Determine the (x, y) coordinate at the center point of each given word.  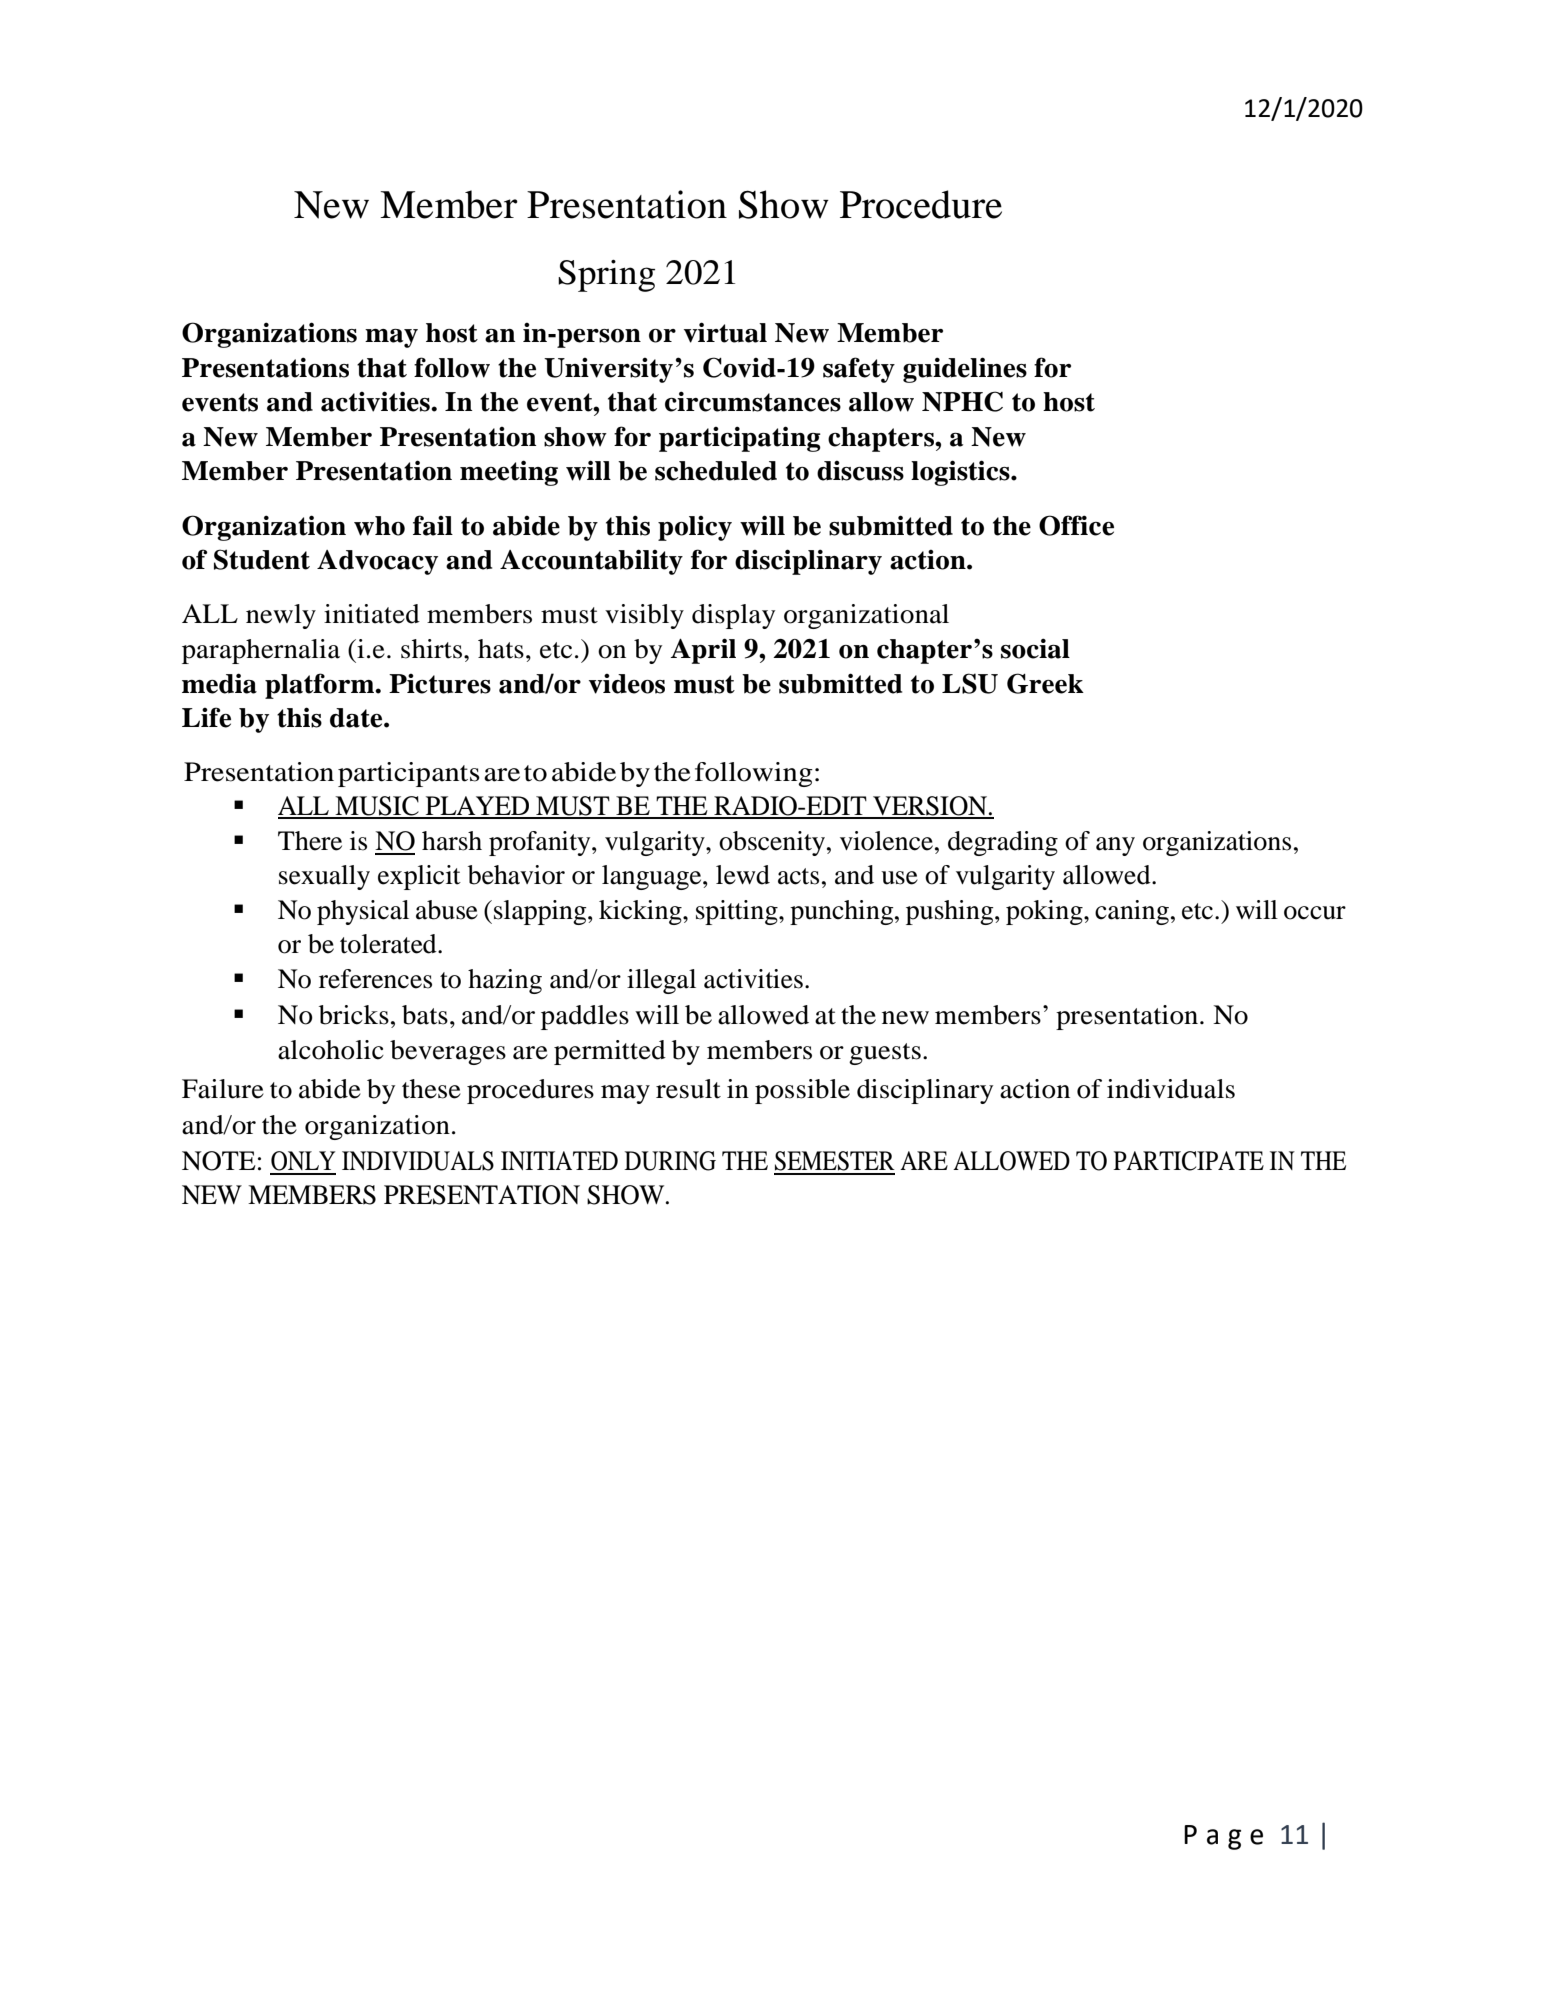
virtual (725, 332)
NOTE (219, 1161)
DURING (670, 1161)
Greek (1045, 683)
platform (321, 686)
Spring (606, 276)
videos (627, 684)
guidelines (965, 370)
